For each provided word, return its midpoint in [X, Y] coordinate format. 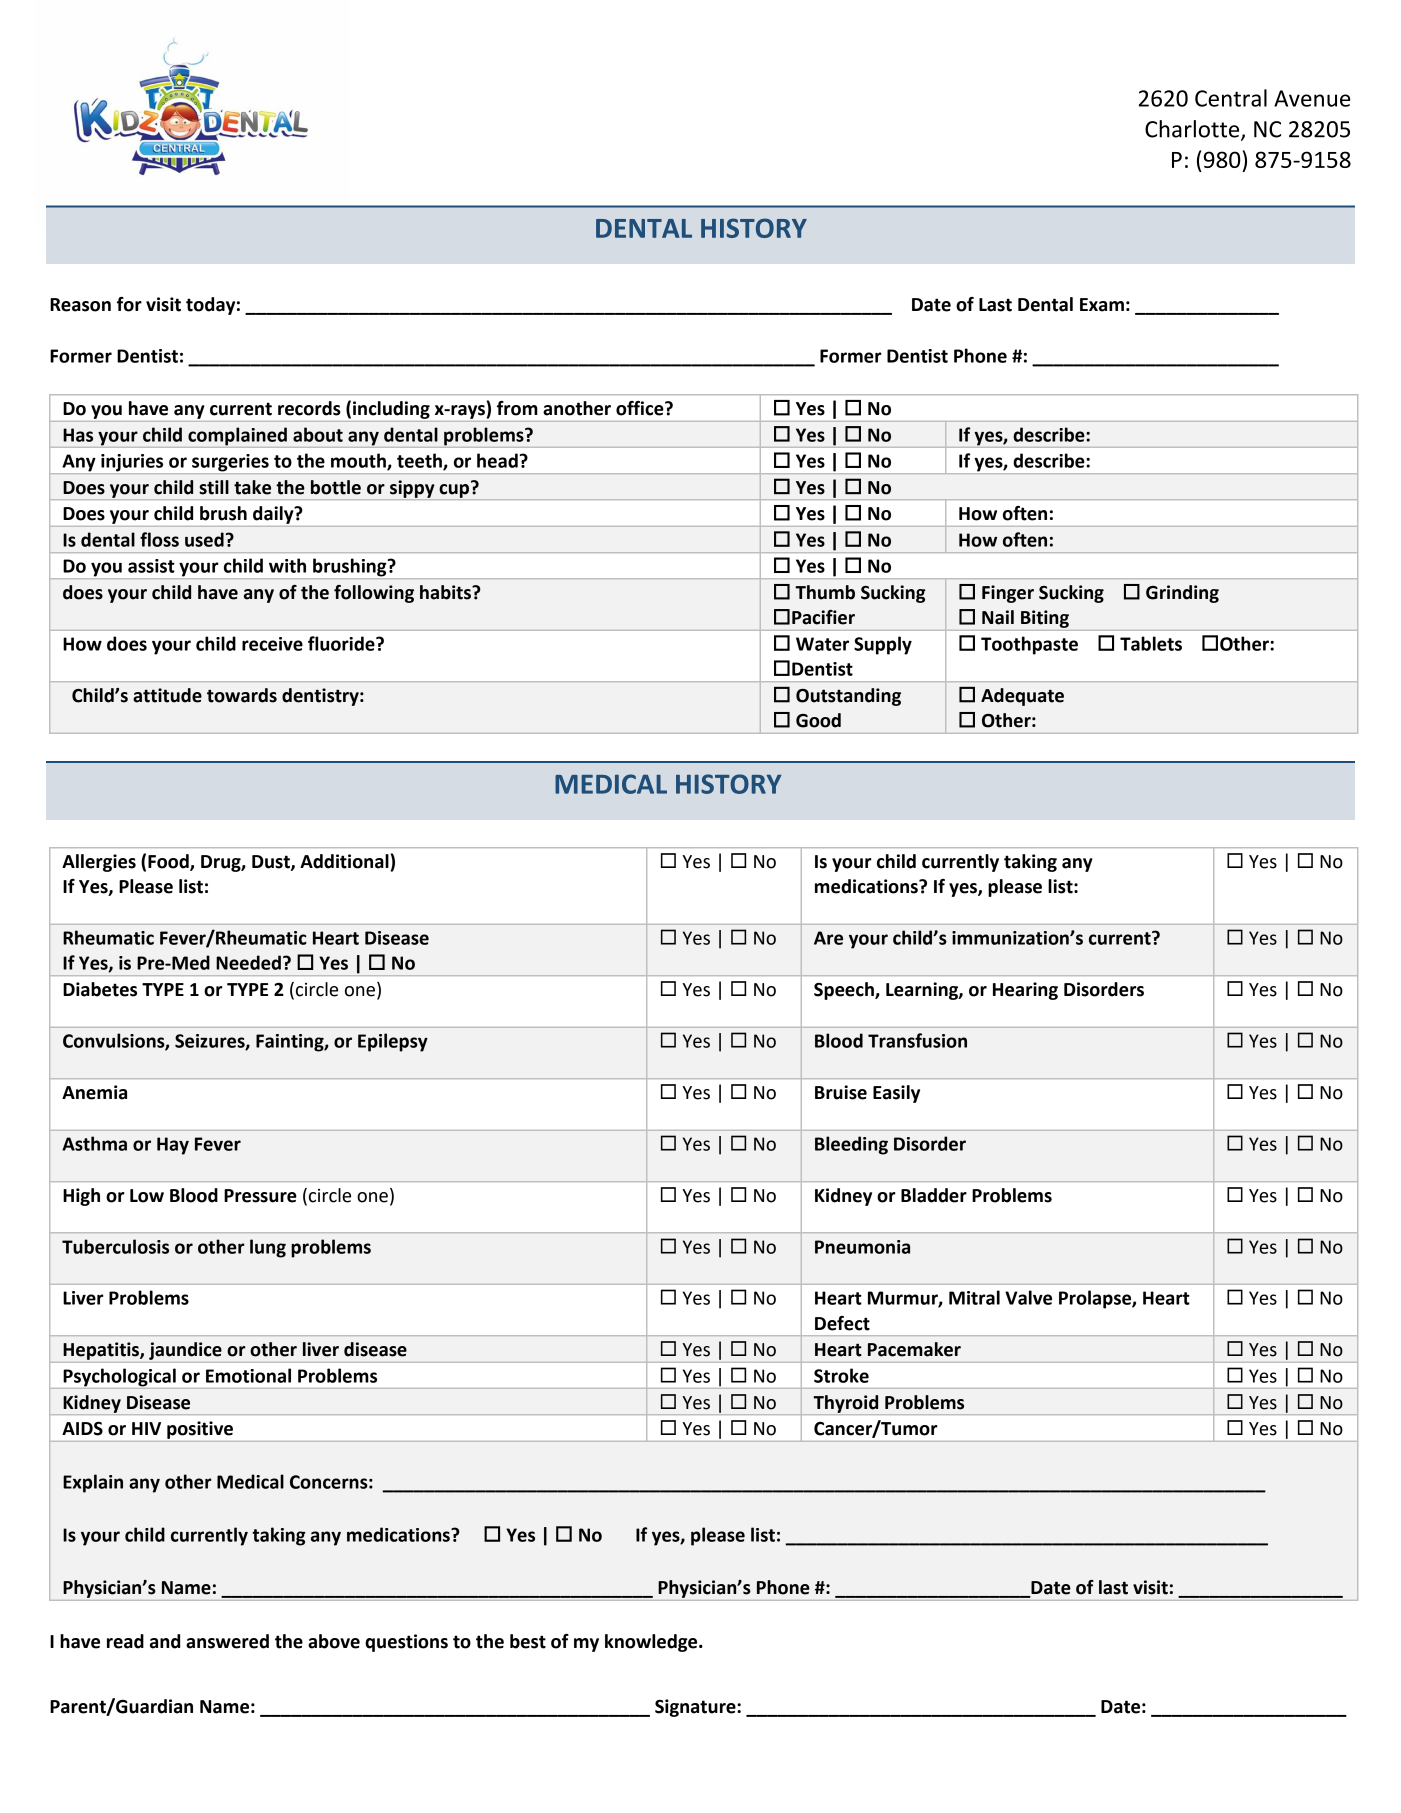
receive [272, 644]
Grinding [1182, 594]
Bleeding [851, 1145]
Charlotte [1193, 130]
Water [822, 644]
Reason [80, 305]
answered [227, 1641]
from [517, 408]
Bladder [934, 1195]
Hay [173, 1146]
